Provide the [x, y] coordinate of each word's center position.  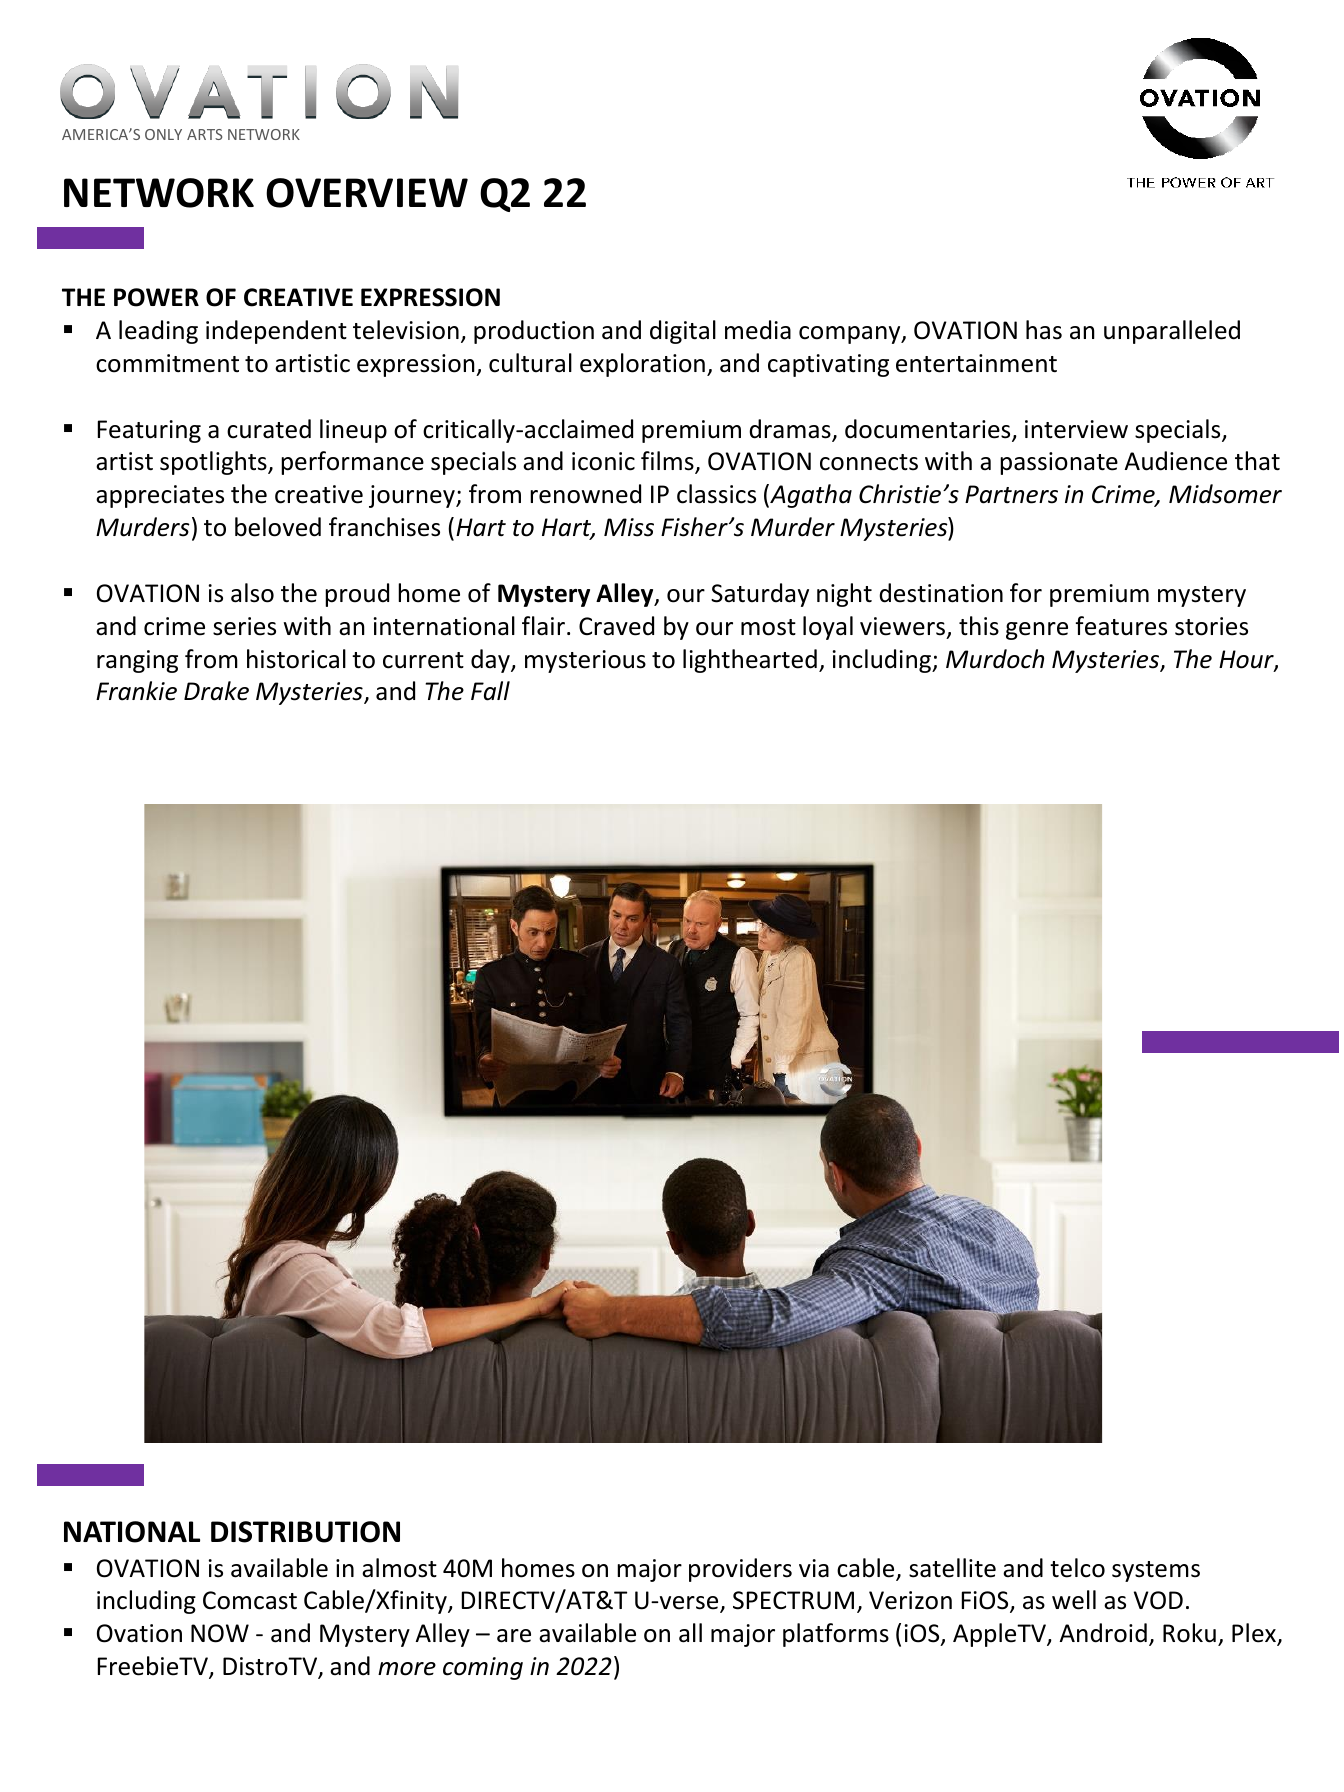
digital [683, 332]
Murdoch [995, 659]
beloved [278, 527]
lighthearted [750, 661]
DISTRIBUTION [305, 1532]
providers [740, 1570]
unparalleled [1172, 332]
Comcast [250, 1600]
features [1121, 626]
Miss [629, 527]
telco [1077, 1568]
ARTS [204, 134]
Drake [216, 691]
